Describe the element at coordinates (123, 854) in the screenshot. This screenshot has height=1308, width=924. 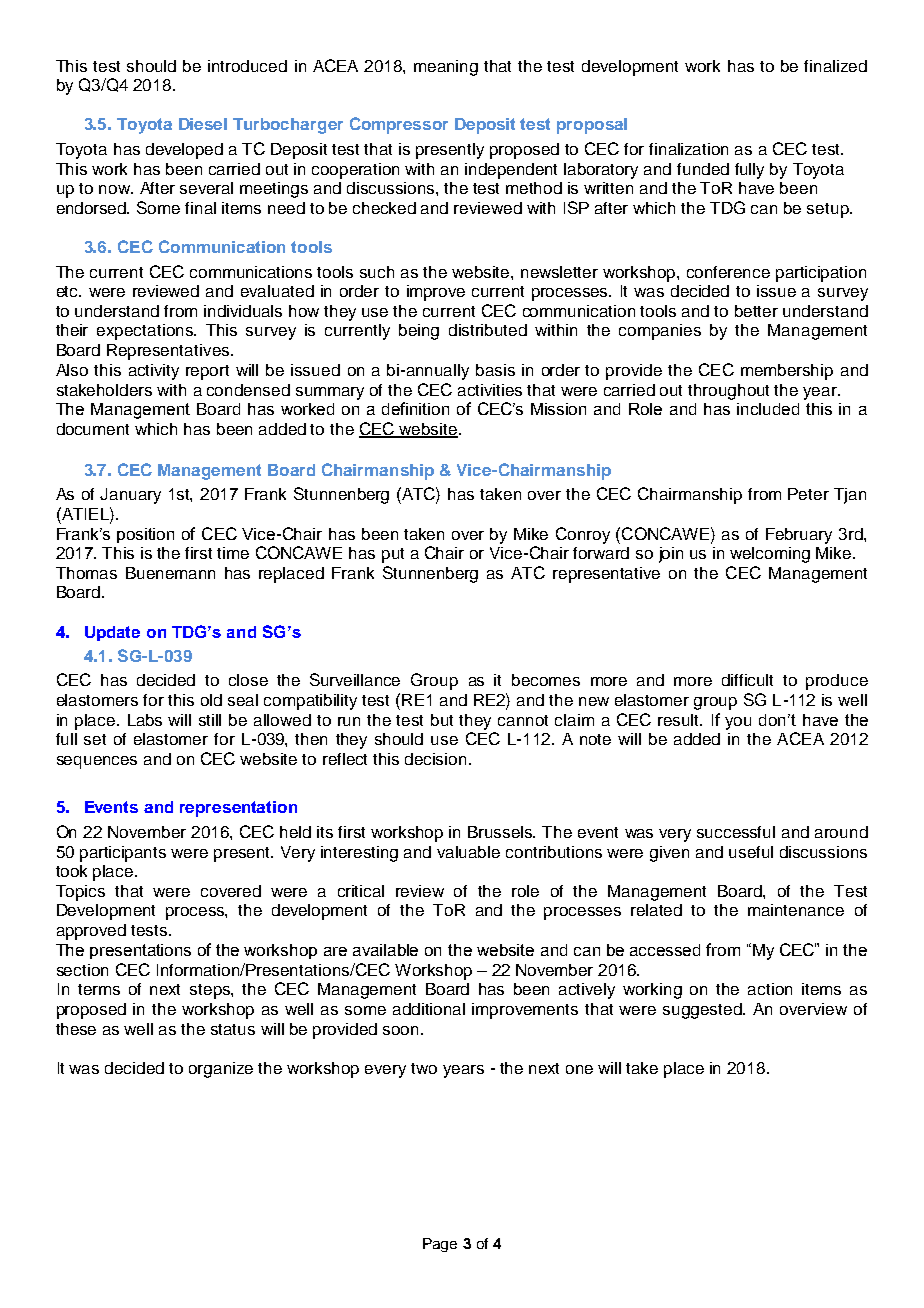
I see `participants` at that location.
